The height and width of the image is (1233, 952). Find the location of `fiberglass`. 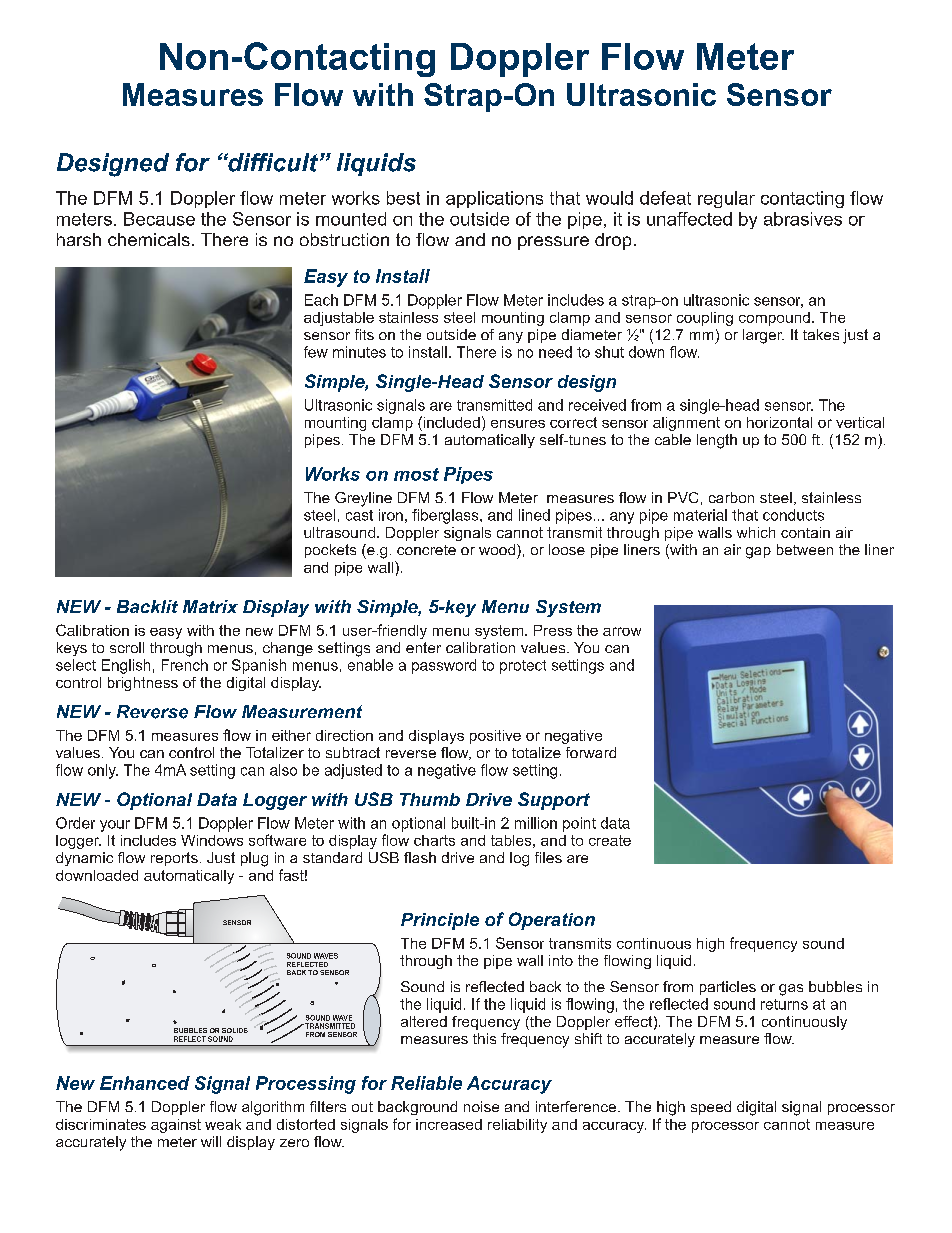

fiberglass is located at coordinates (446, 516).
